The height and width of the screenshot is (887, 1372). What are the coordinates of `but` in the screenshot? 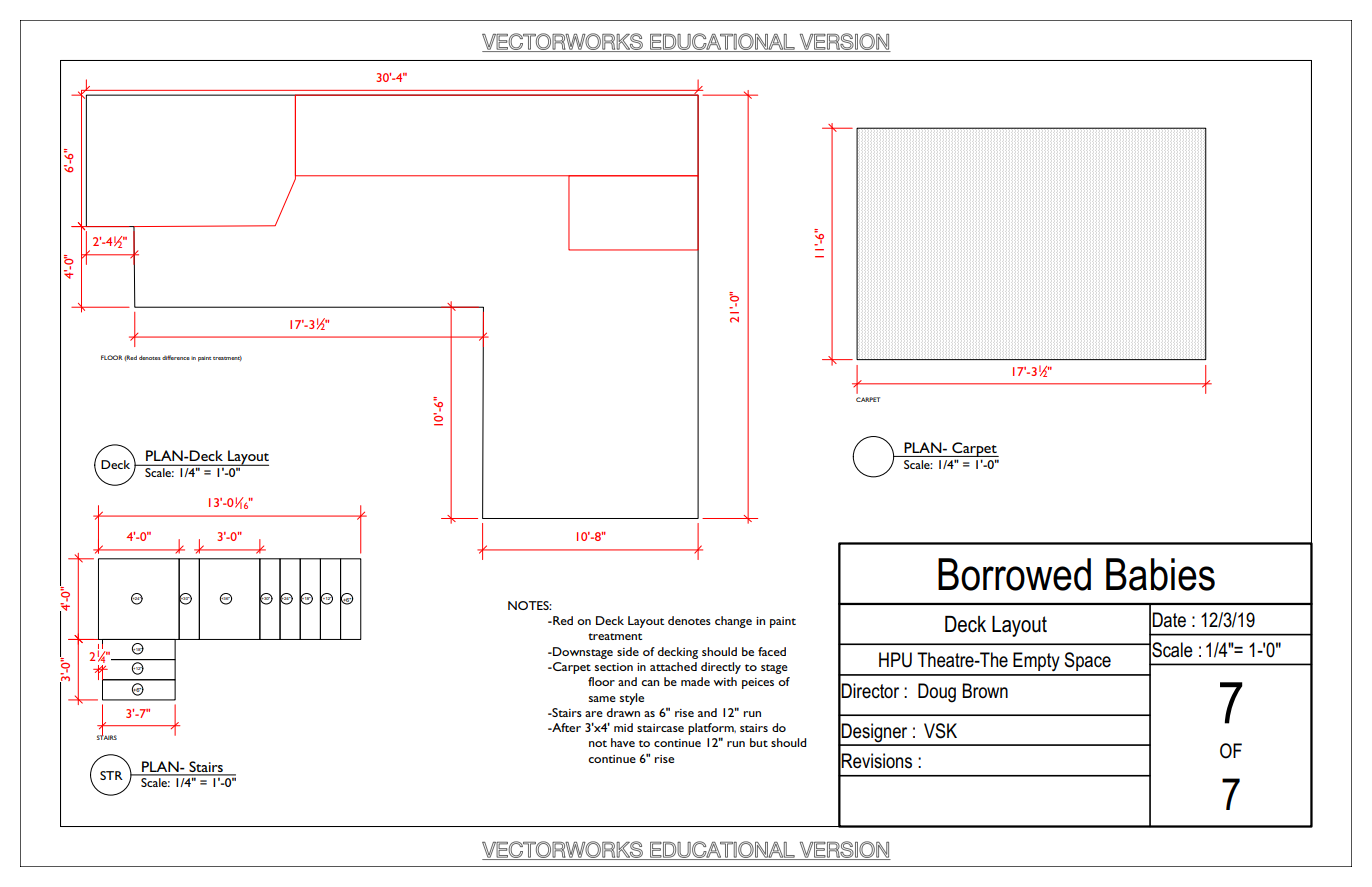 It's located at (759, 742).
